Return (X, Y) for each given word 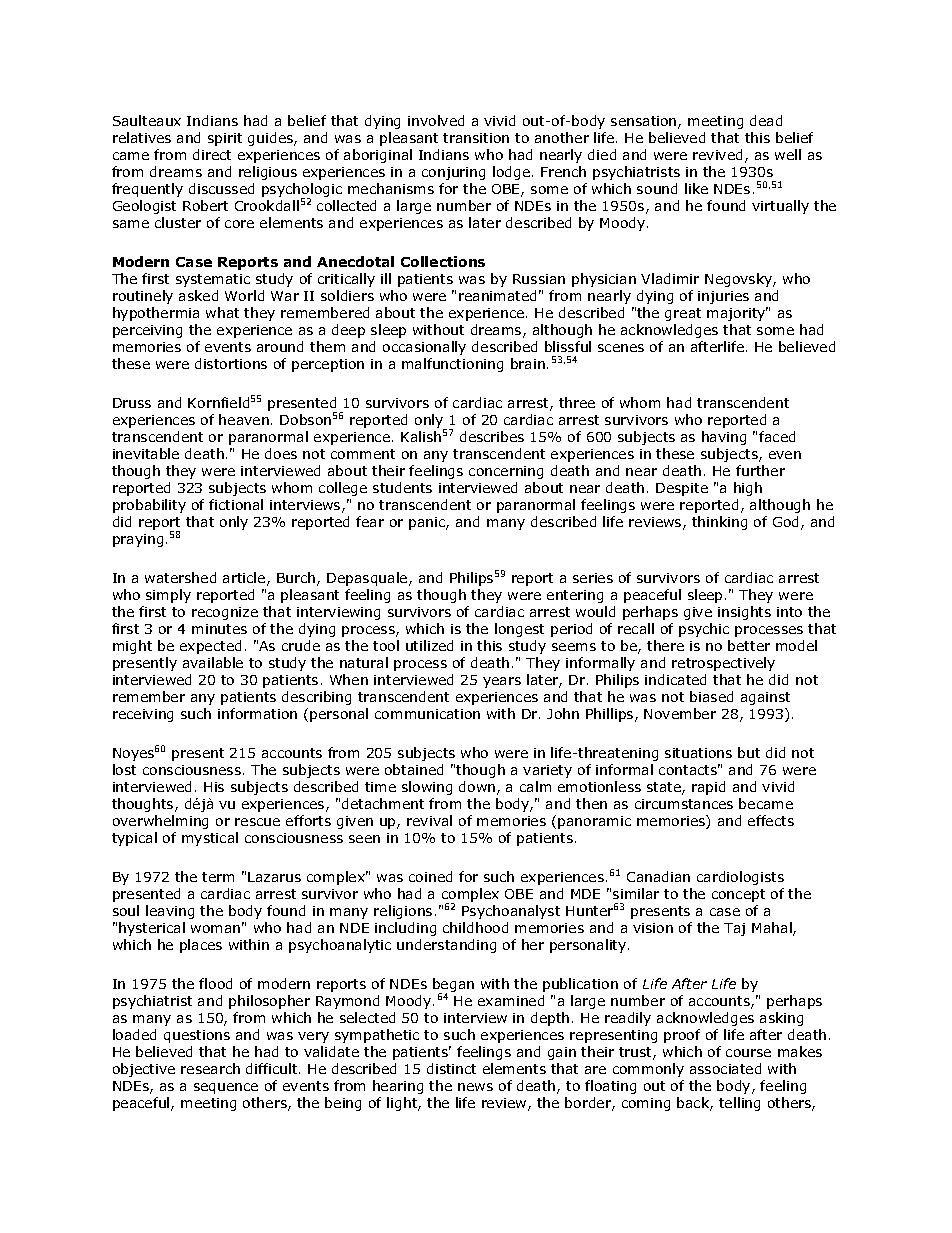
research (210, 1068)
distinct (451, 1068)
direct (212, 154)
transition (476, 138)
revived (717, 154)
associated (725, 1068)
